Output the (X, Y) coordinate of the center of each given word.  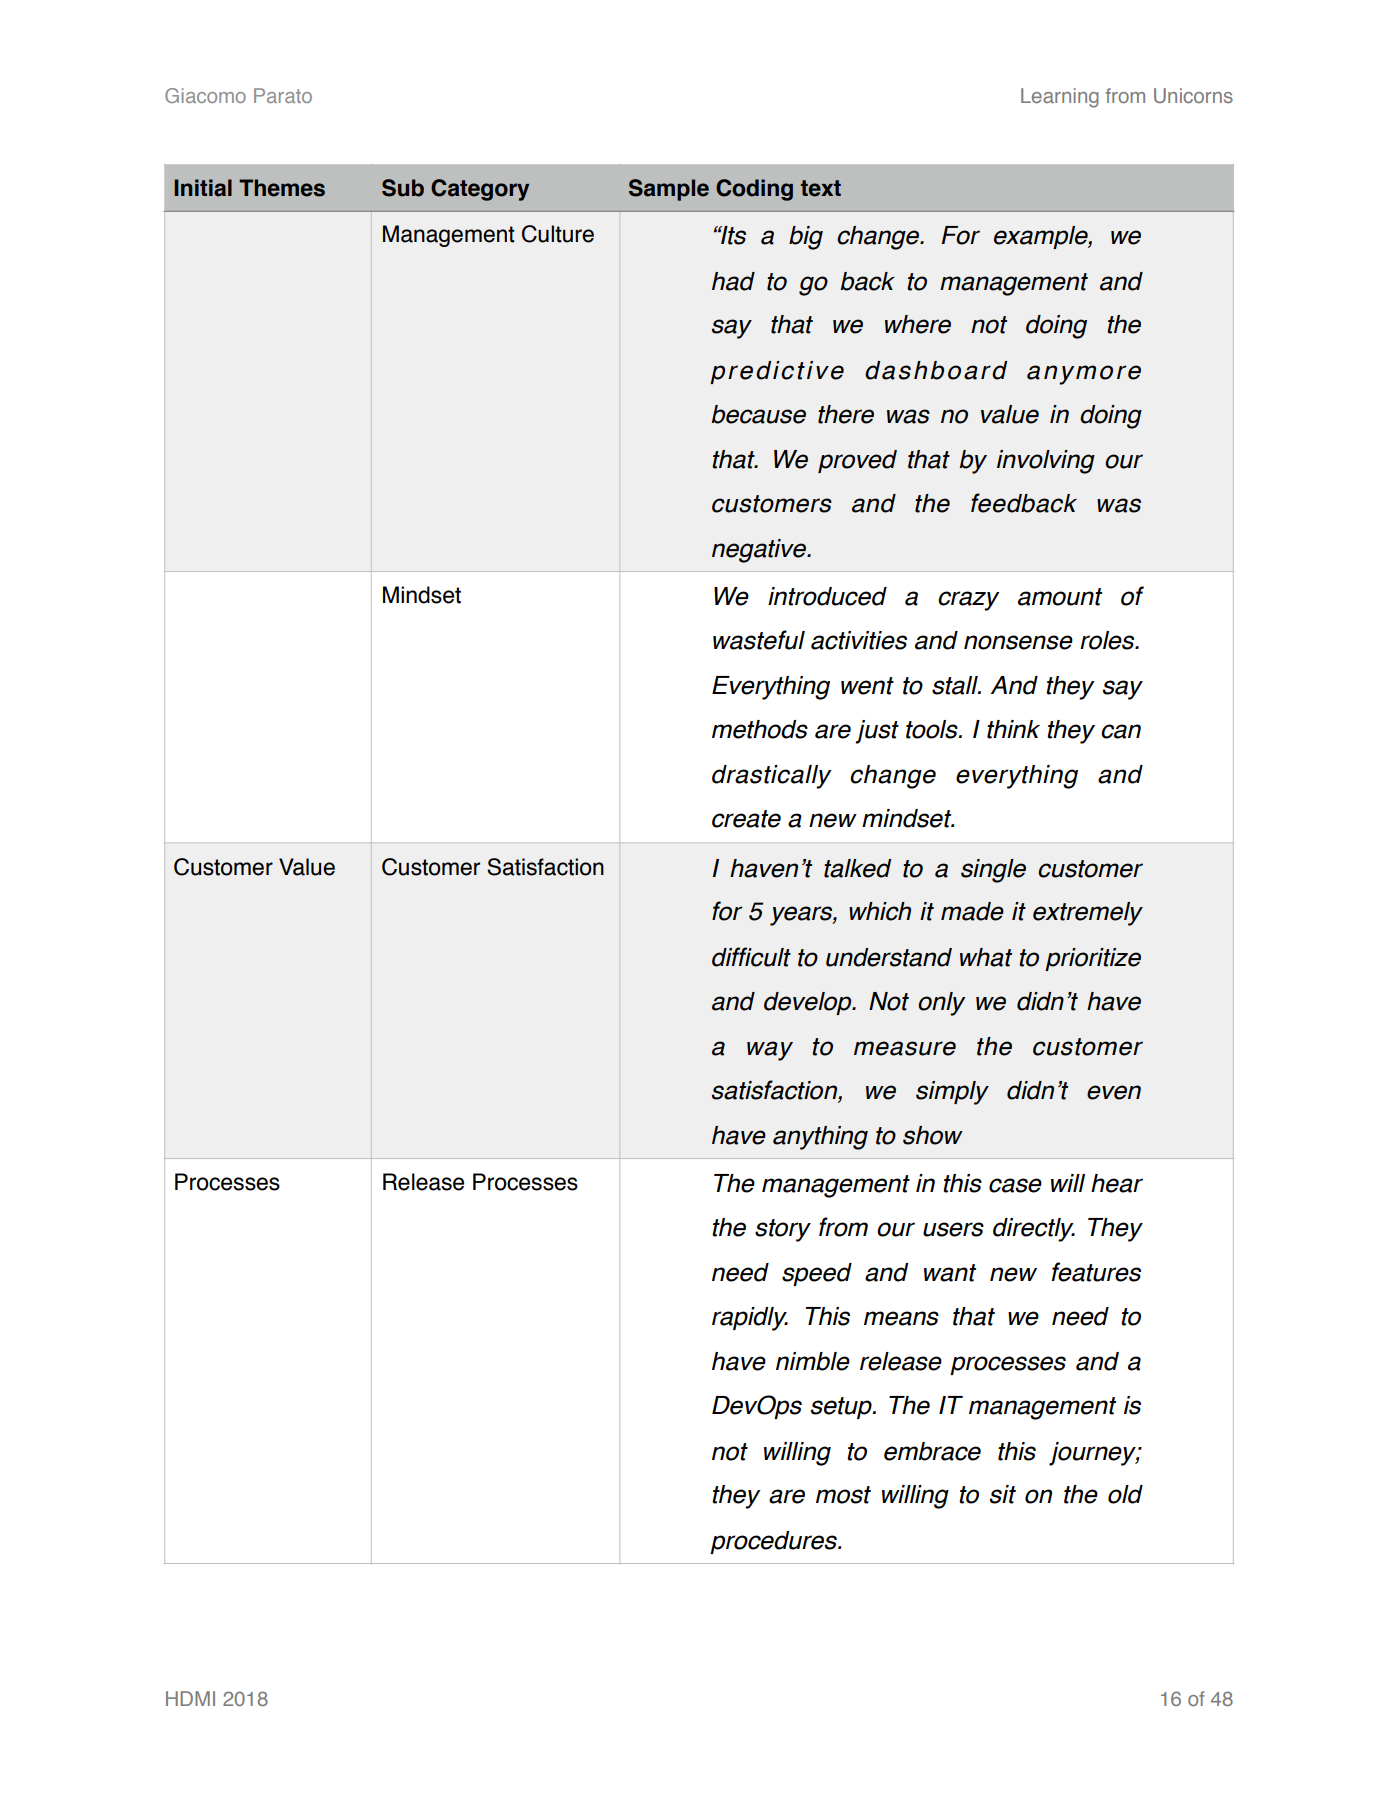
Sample (669, 190)
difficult (751, 957)
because (758, 414)
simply (952, 1093)
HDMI (190, 1698)
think (1013, 729)
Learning (1060, 98)
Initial (203, 188)
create (746, 819)
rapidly (750, 1319)
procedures (775, 1542)
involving (1046, 462)
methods (760, 729)
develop (809, 1003)
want (950, 1273)
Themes (282, 188)
